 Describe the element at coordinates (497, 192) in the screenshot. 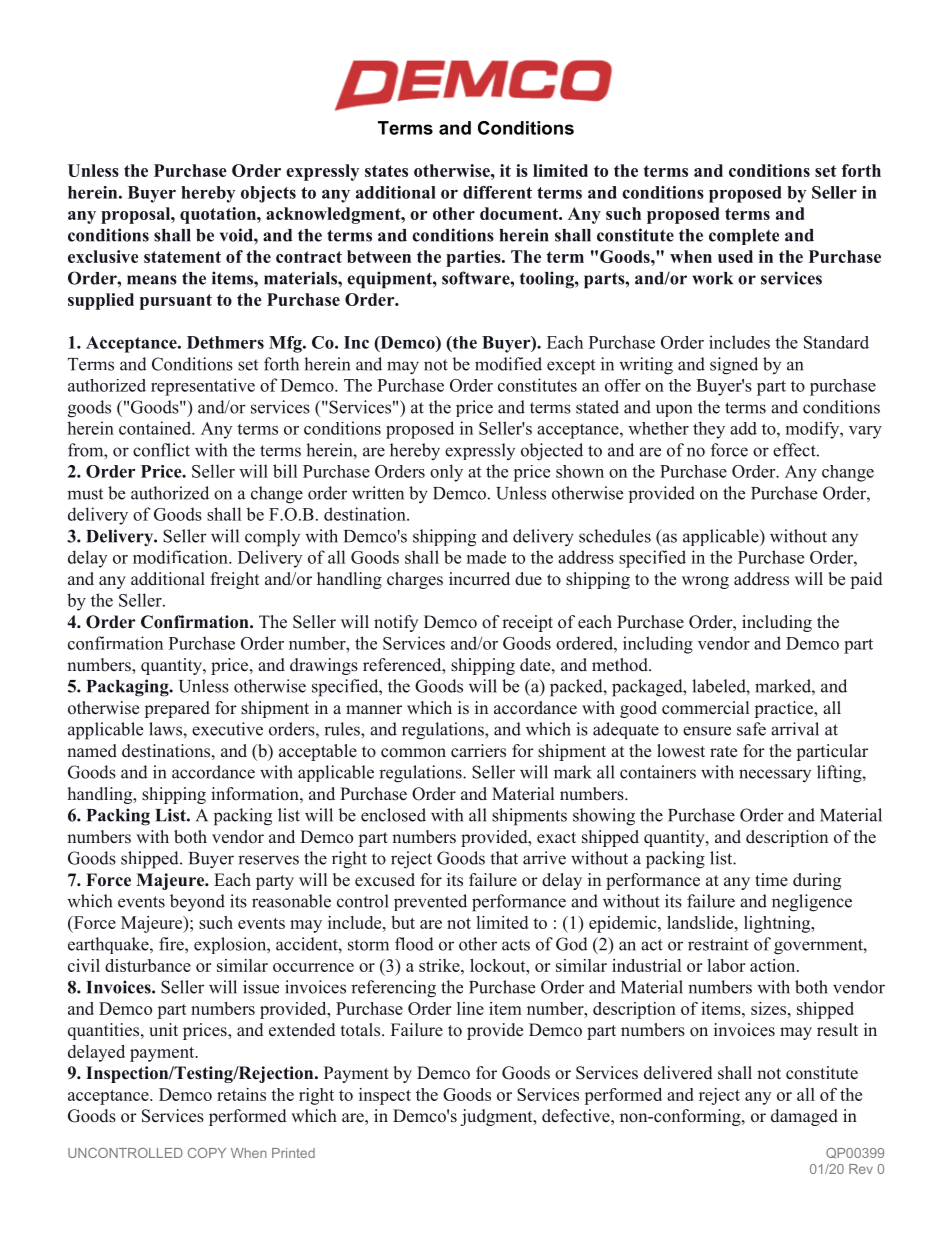

I see `different` at that location.
